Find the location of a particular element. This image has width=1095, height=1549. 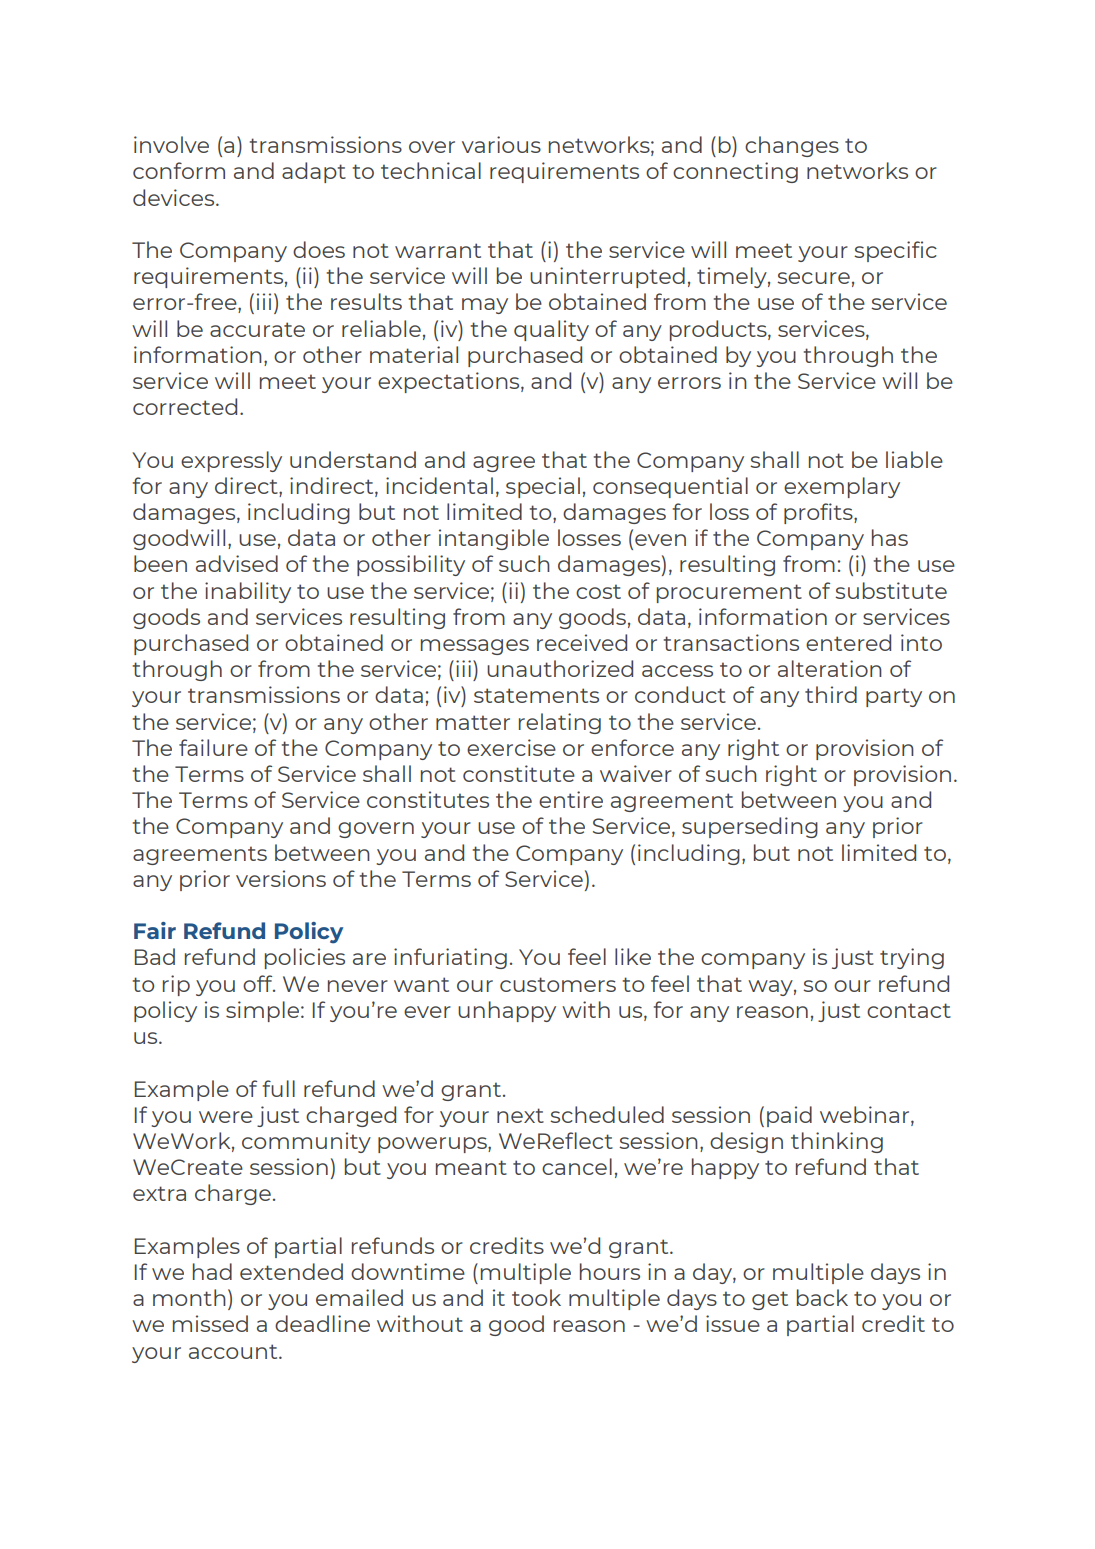

various is located at coordinates (501, 144).
